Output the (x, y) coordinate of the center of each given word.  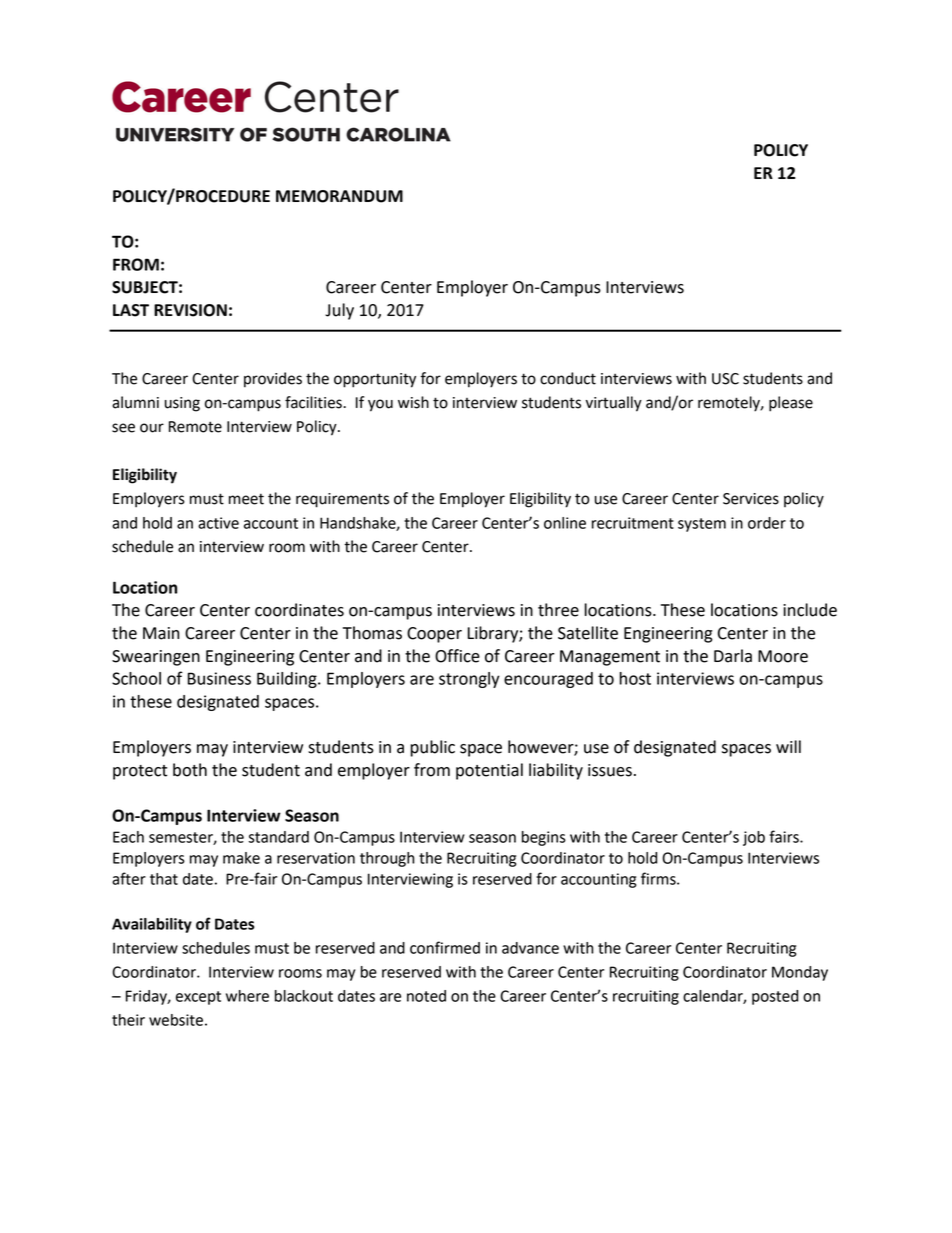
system (702, 525)
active (218, 523)
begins (544, 838)
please (791, 404)
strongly (469, 680)
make (241, 858)
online (565, 523)
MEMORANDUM (339, 196)
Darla (733, 656)
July (339, 311)
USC (725, 379)
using (182, 404)
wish (413, 402)
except (198, 998)
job (754, 838)
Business (219, 678)
